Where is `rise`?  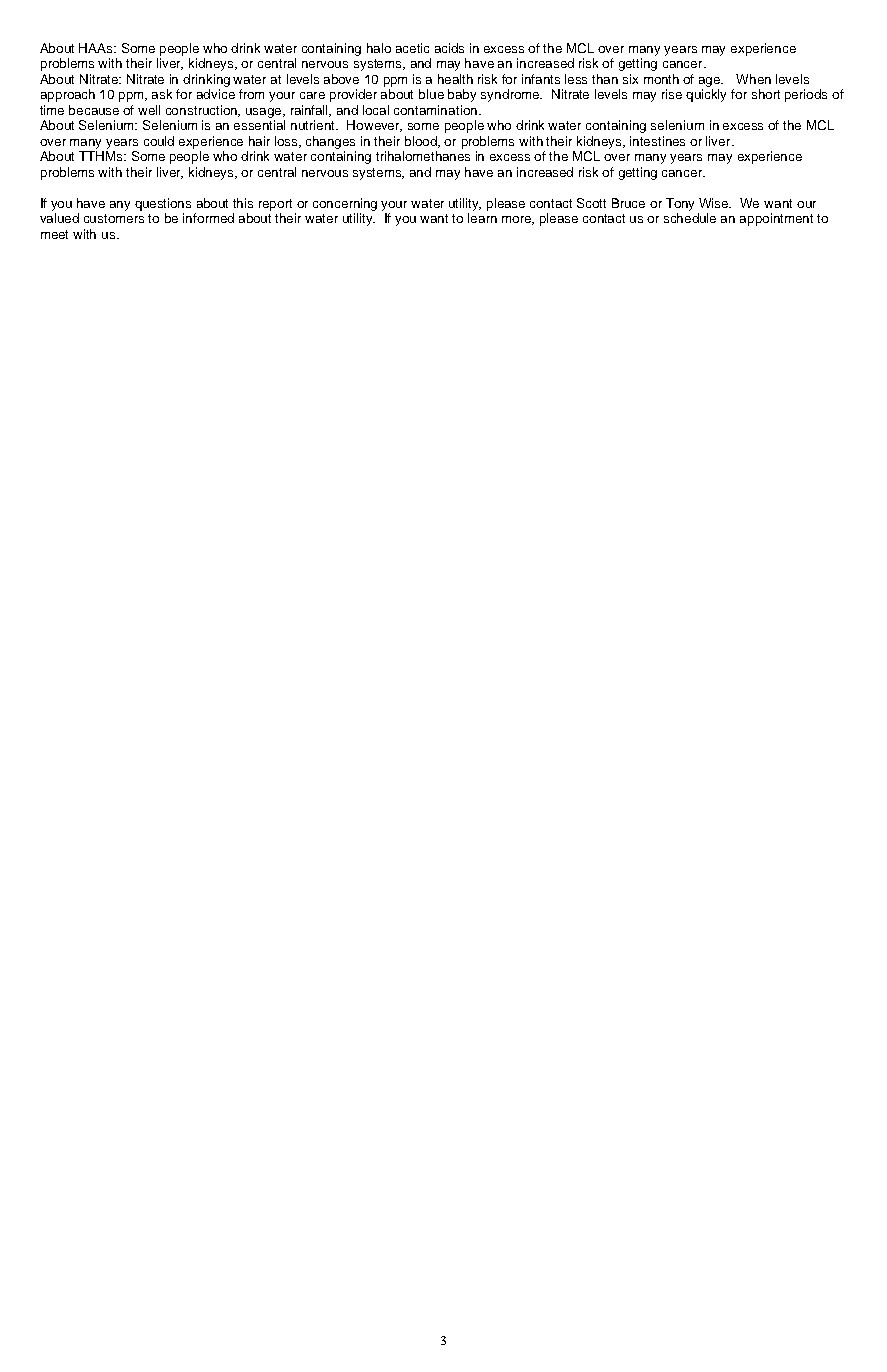 rise is located at coordinates (672, 94).
